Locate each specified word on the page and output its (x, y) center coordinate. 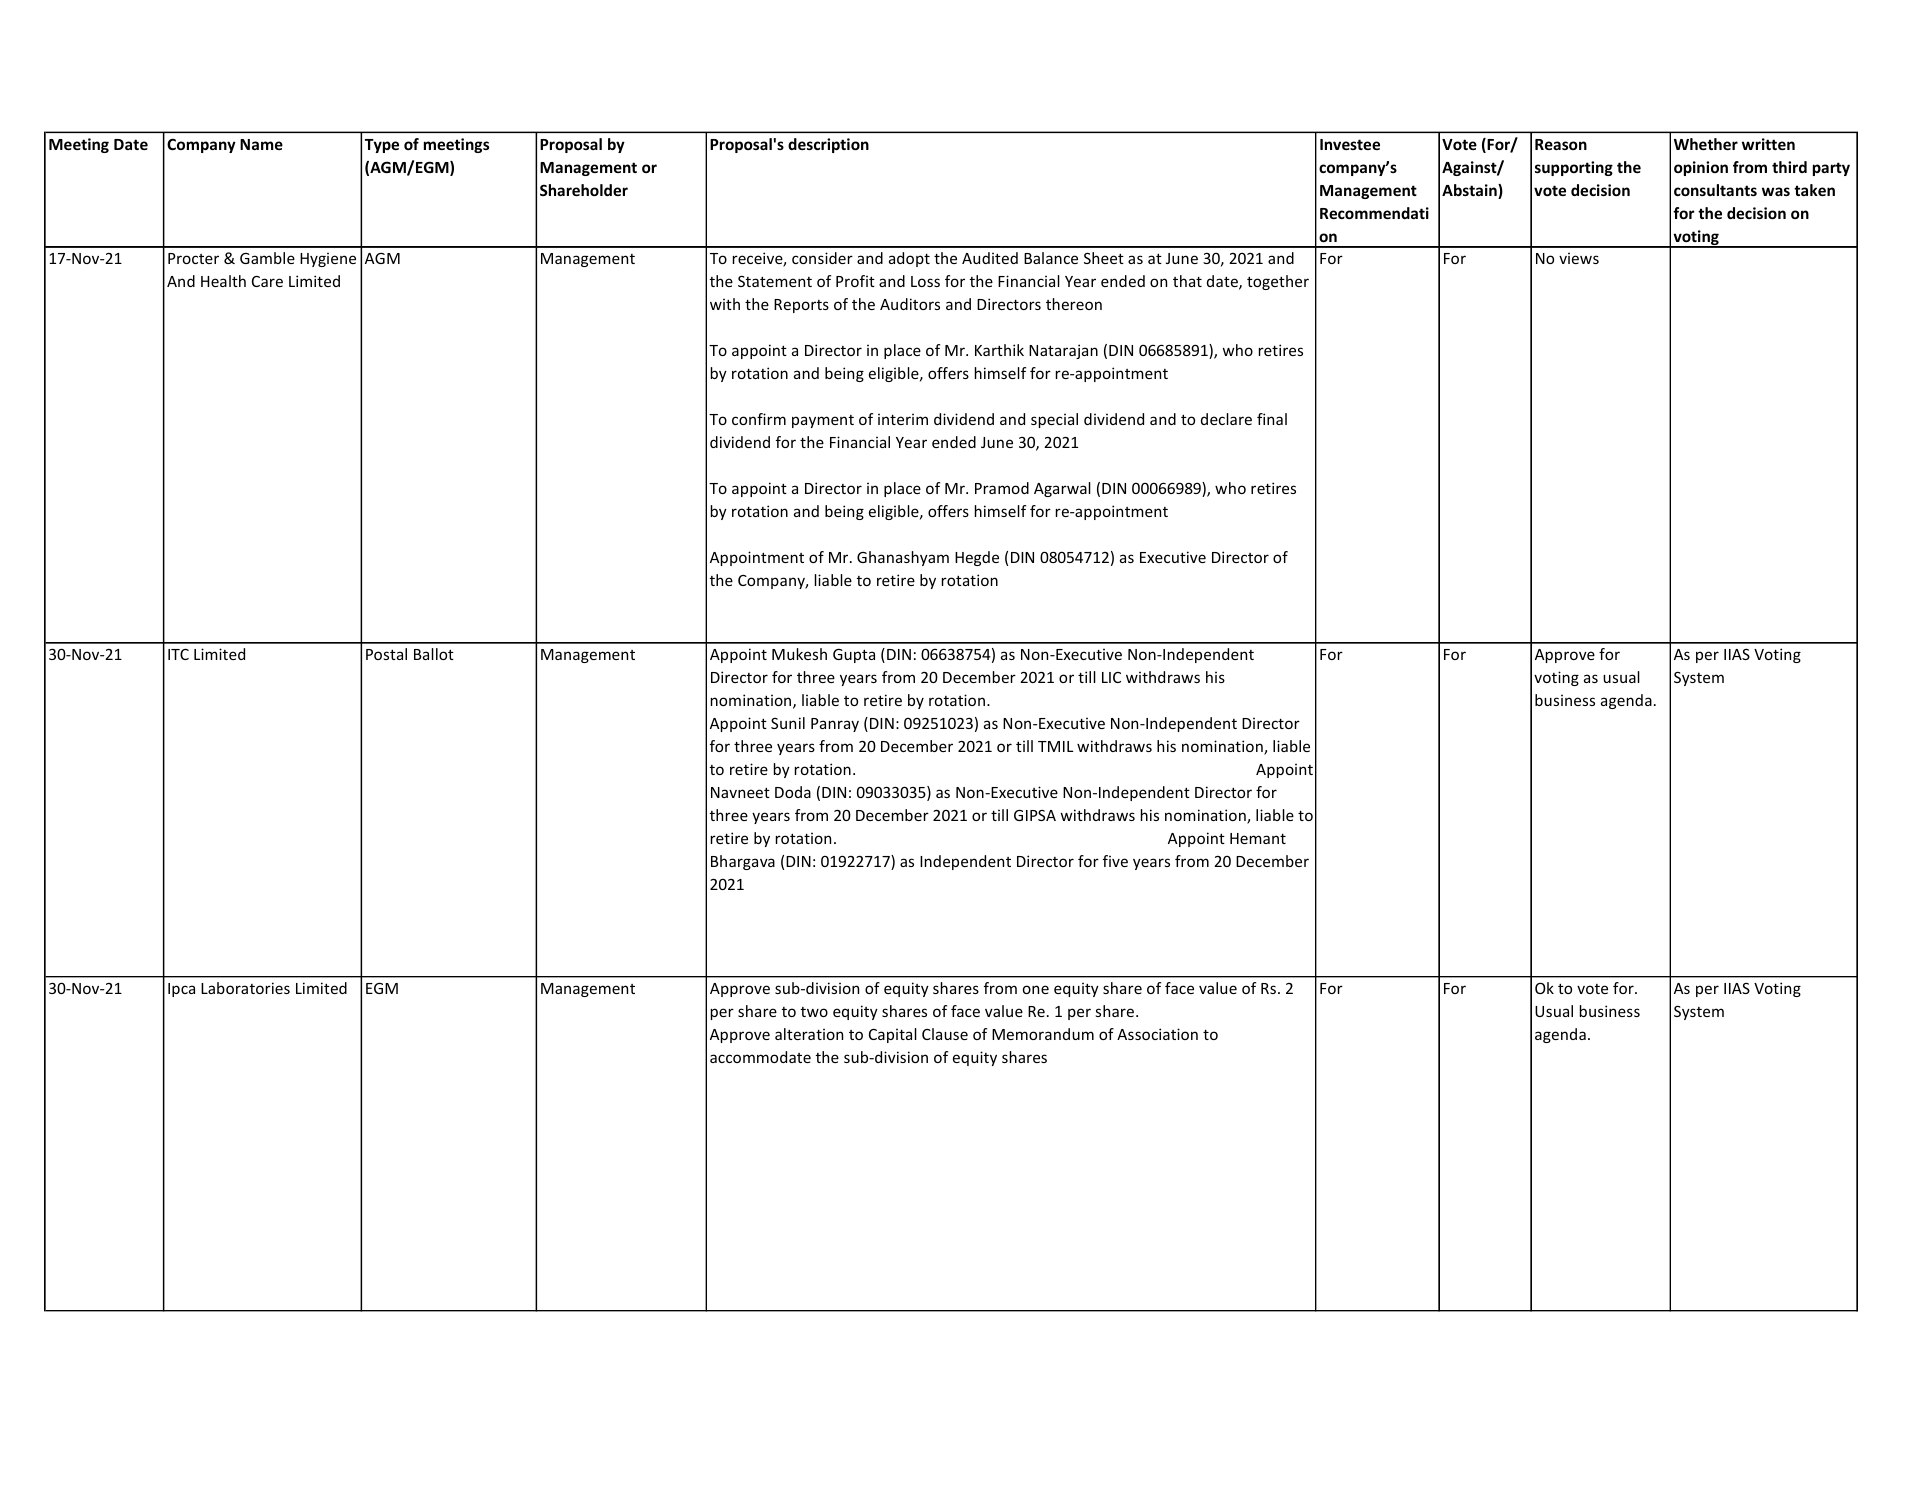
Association (1157, 1034)
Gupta (854, 656)
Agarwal (1062, 489)
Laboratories (245, 988)
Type (382, 146)
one (1036, 989)
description (828, 145)
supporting (1574, 168)
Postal (386, 654)
